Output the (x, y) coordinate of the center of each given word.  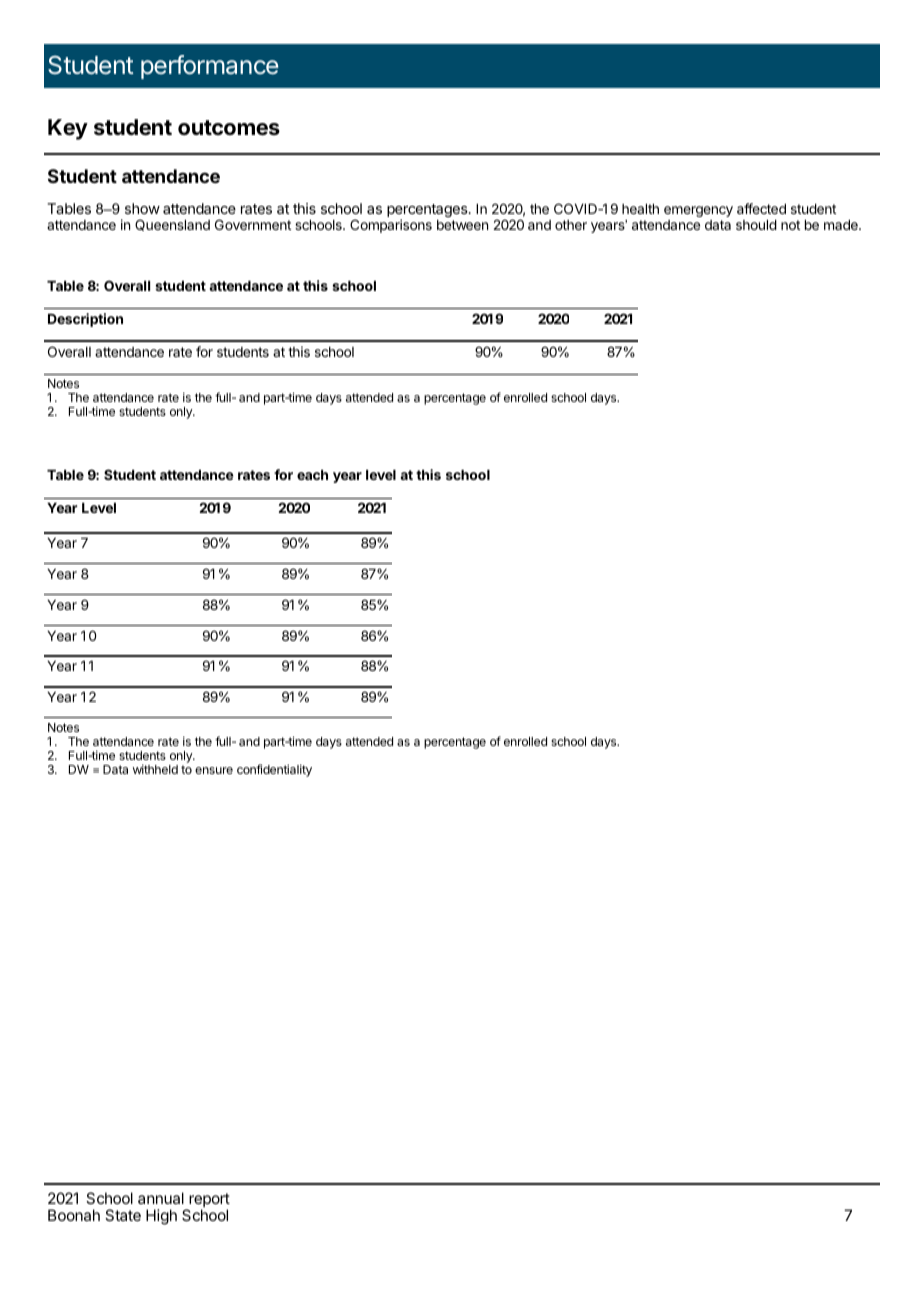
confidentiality (274, 770)
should (756, 225)
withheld (155, 769)
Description (85, 320)
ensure (214, 770)
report (208, 1201)
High (161, 1217)
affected (761, 208)
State (123, 1215)
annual (161, 1198)
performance (210, 67)
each (312, 475)
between (462, 225)
